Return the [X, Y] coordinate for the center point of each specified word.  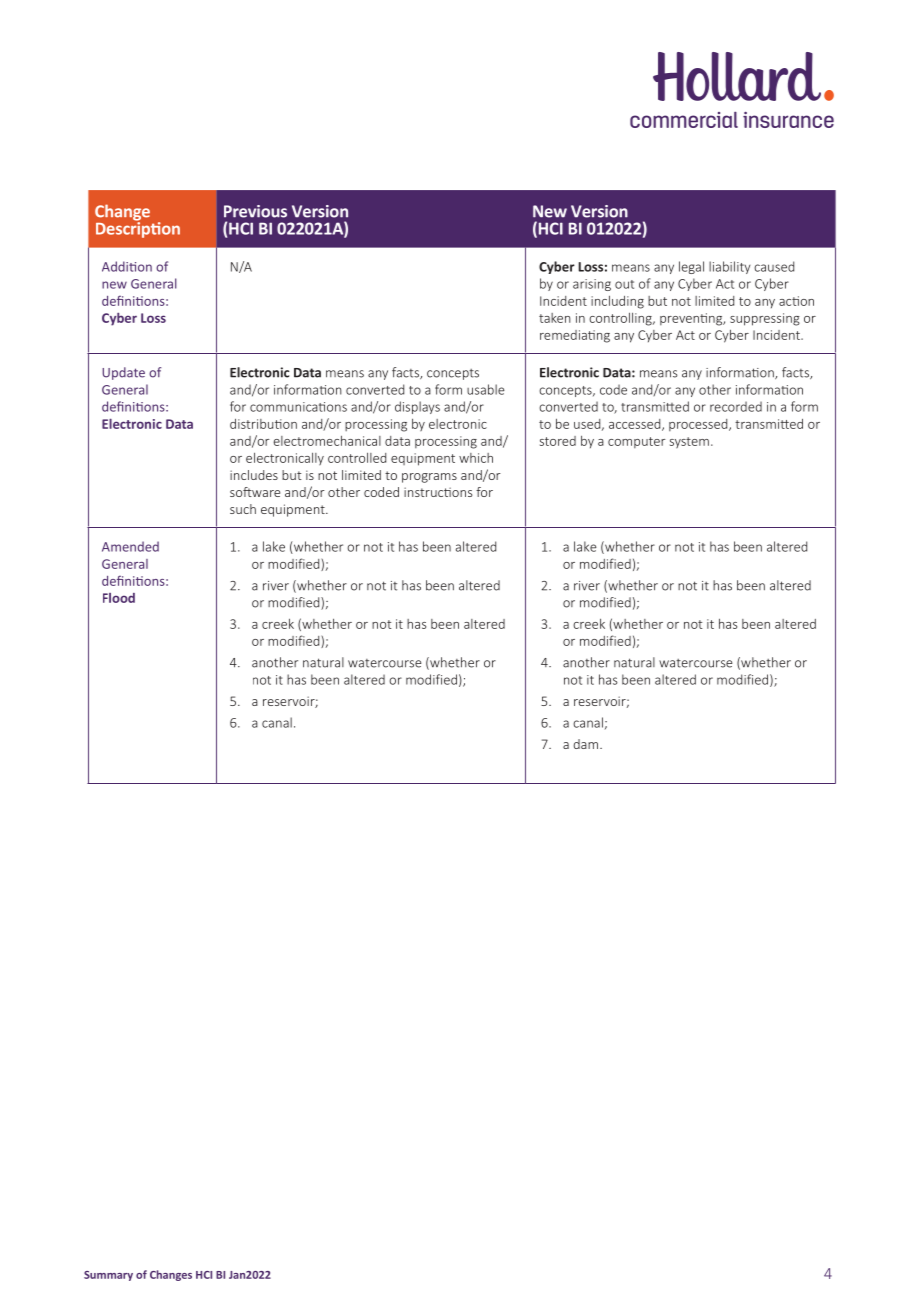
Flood [119, 598]
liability [729, 267]
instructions [438, 492]
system [689, 442]
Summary [108, 1276]
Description [138, 228]
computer [637, 442]
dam [587, 744]
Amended [130, 546]
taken [555, 318]
